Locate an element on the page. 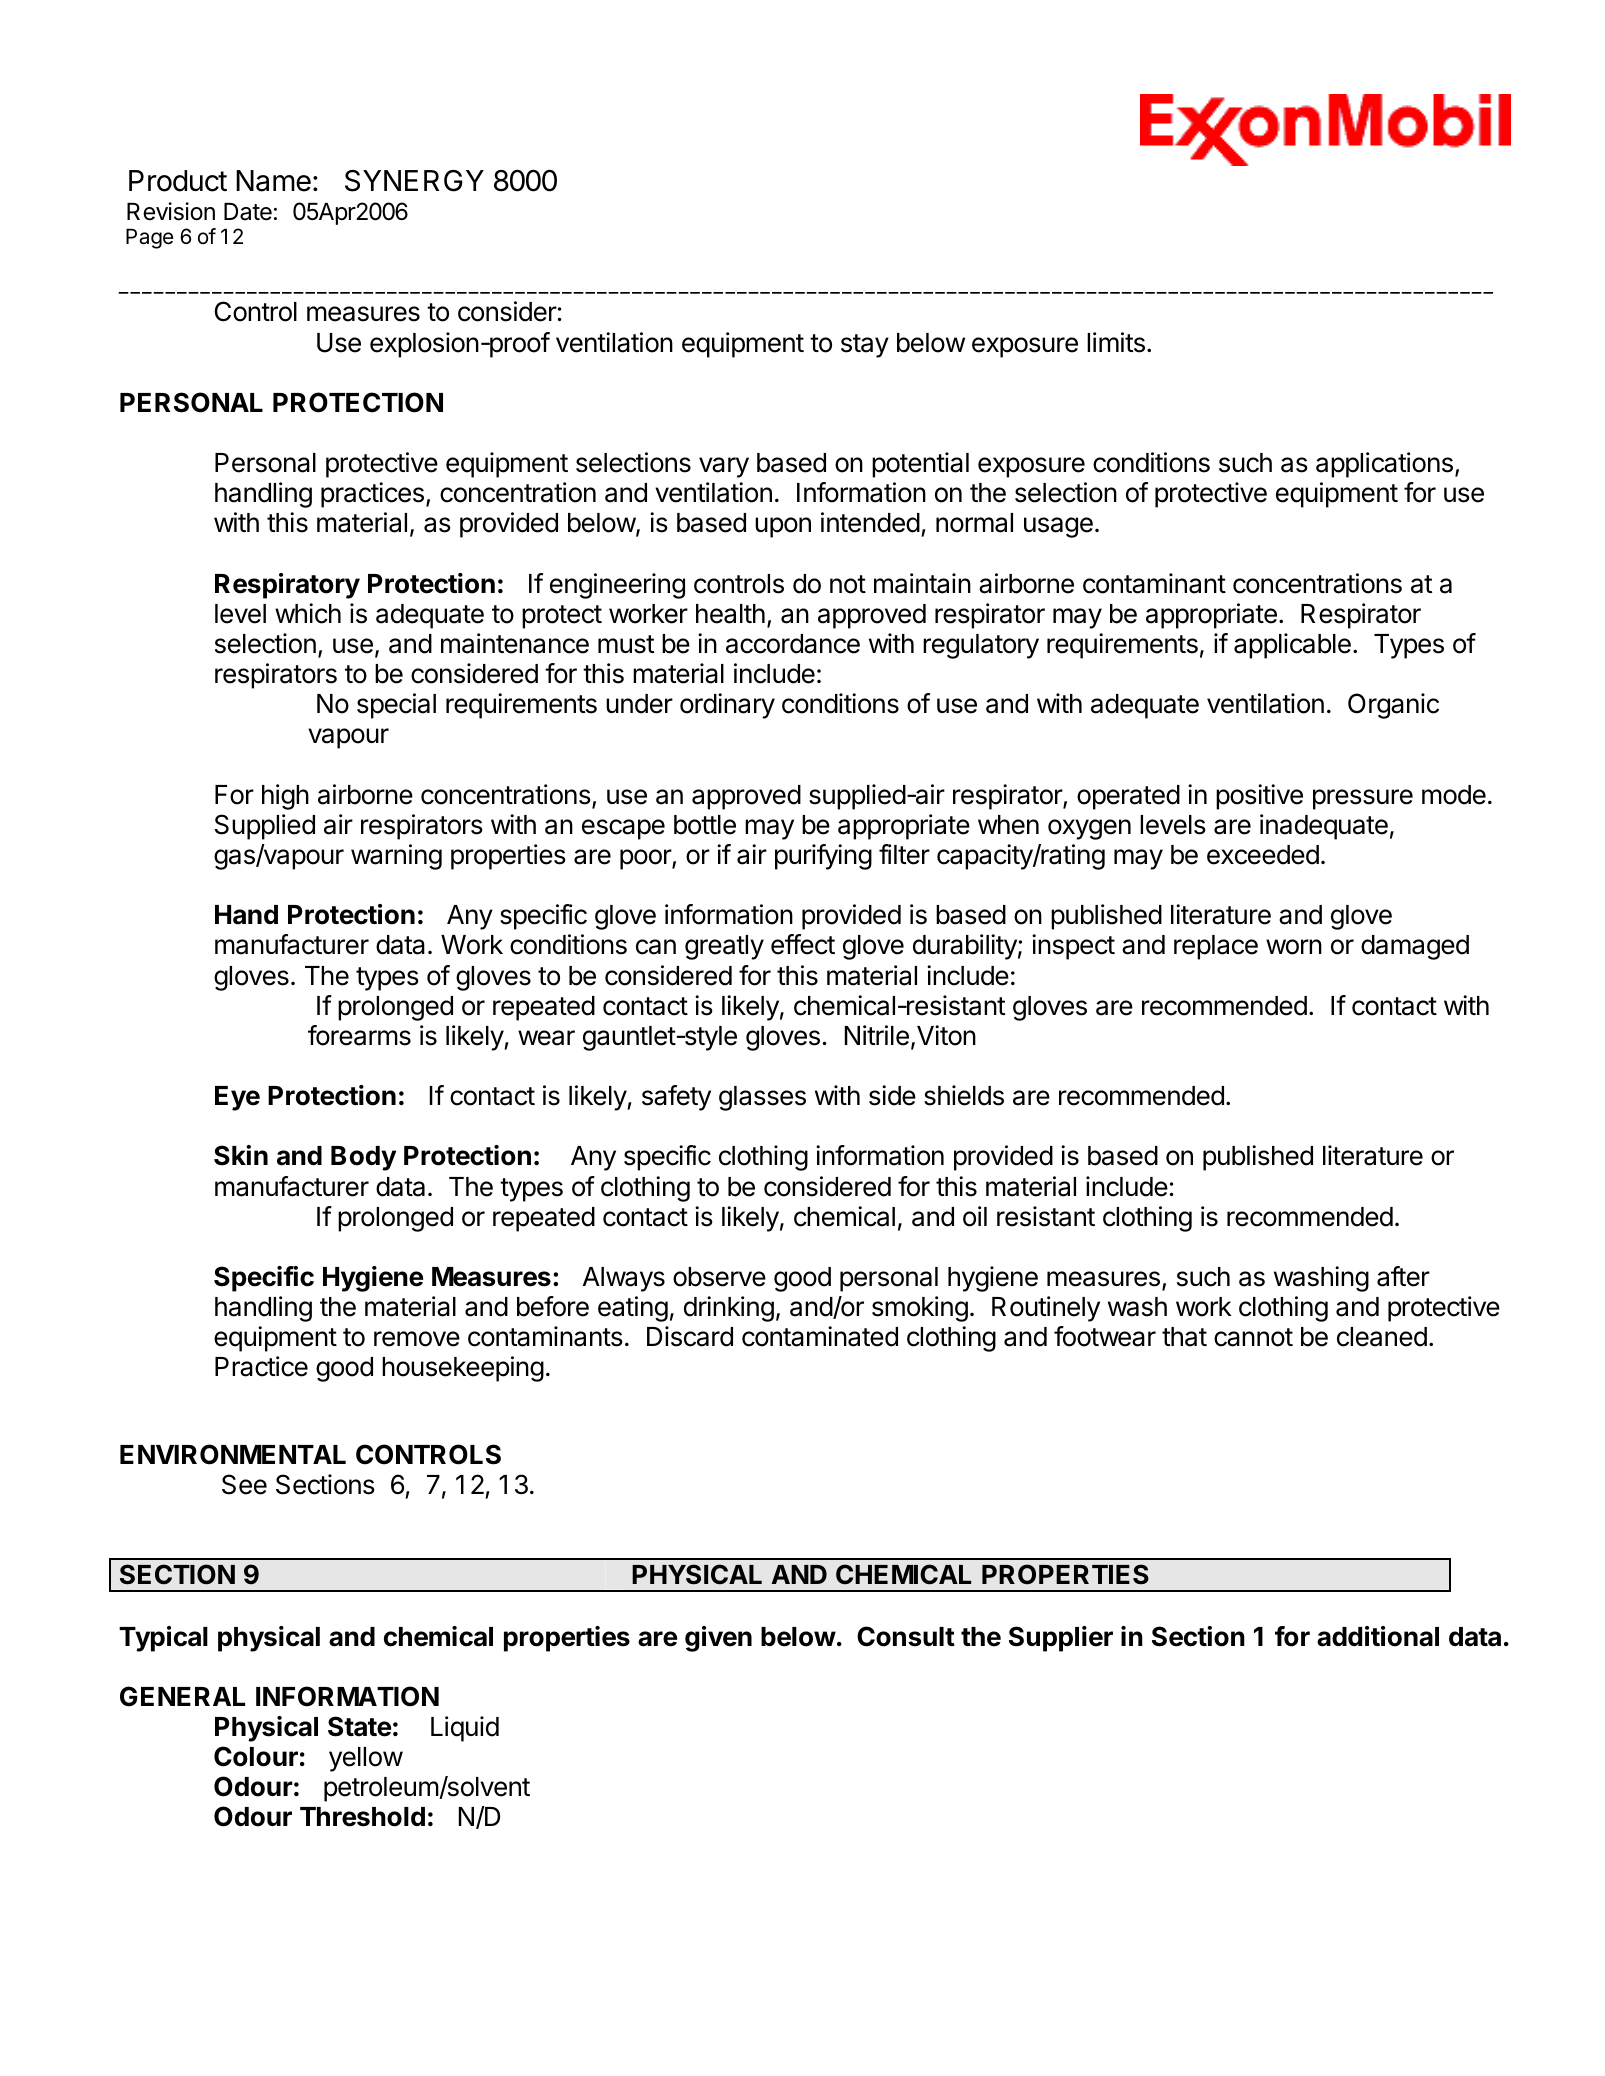 This document has height=2076, width=1605. effect is located at coordinates (803, 944).
